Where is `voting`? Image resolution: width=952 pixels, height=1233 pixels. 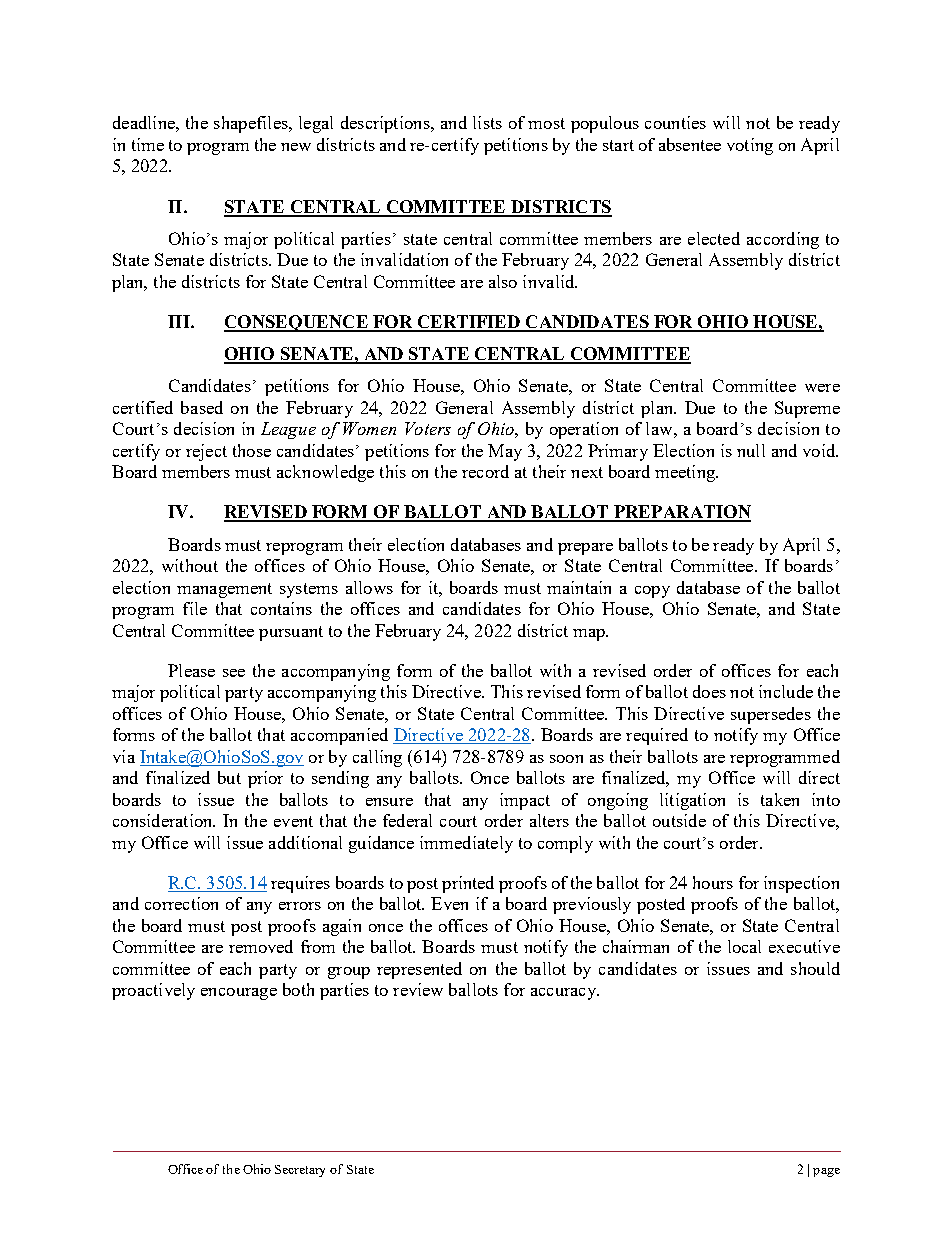 voting is located at coordinates (750, 146).
